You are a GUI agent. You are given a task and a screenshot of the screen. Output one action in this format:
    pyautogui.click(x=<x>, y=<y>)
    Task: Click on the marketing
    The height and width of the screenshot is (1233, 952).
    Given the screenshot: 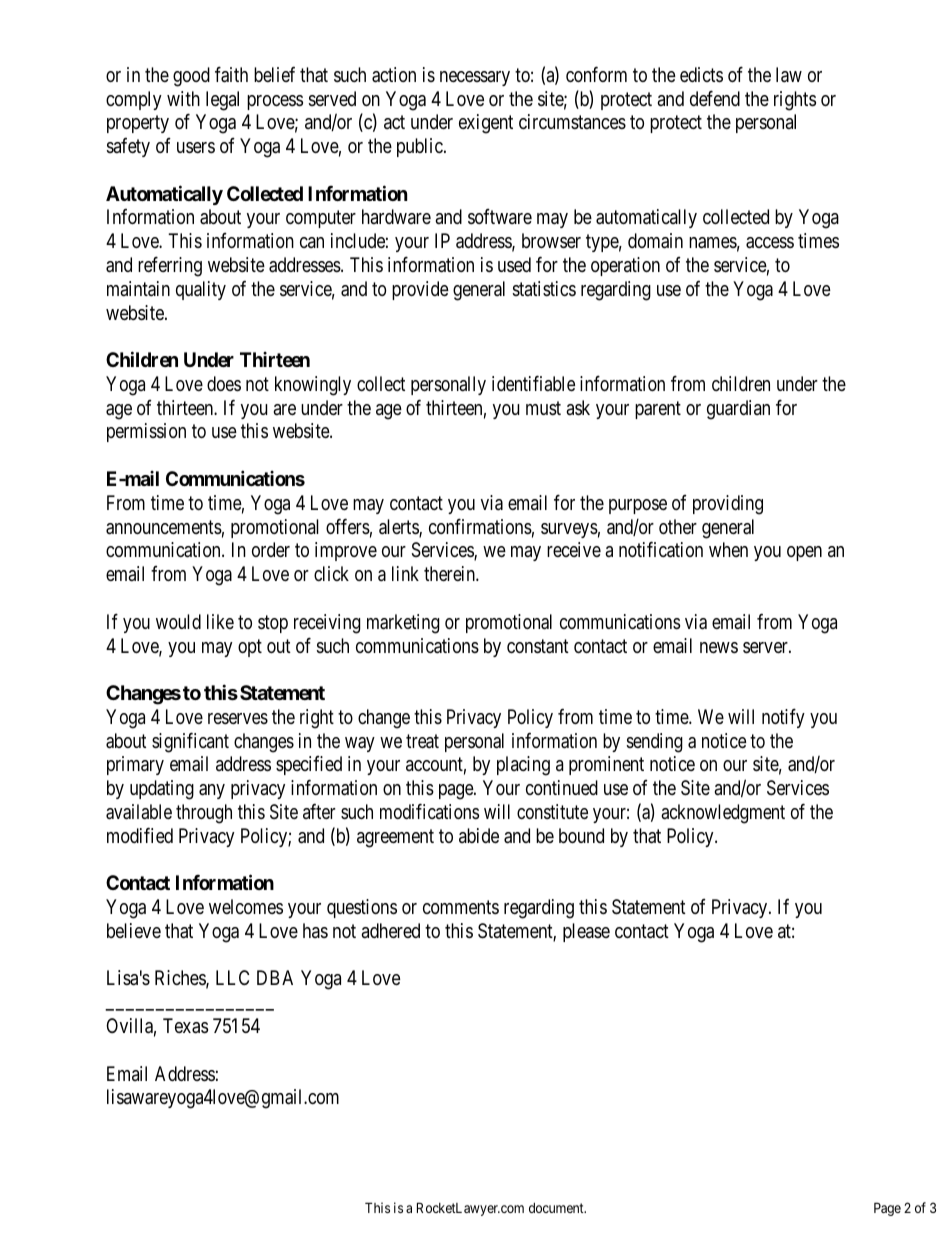 What is the action you would take?
    pyautogui.click(x=403, y=624)
